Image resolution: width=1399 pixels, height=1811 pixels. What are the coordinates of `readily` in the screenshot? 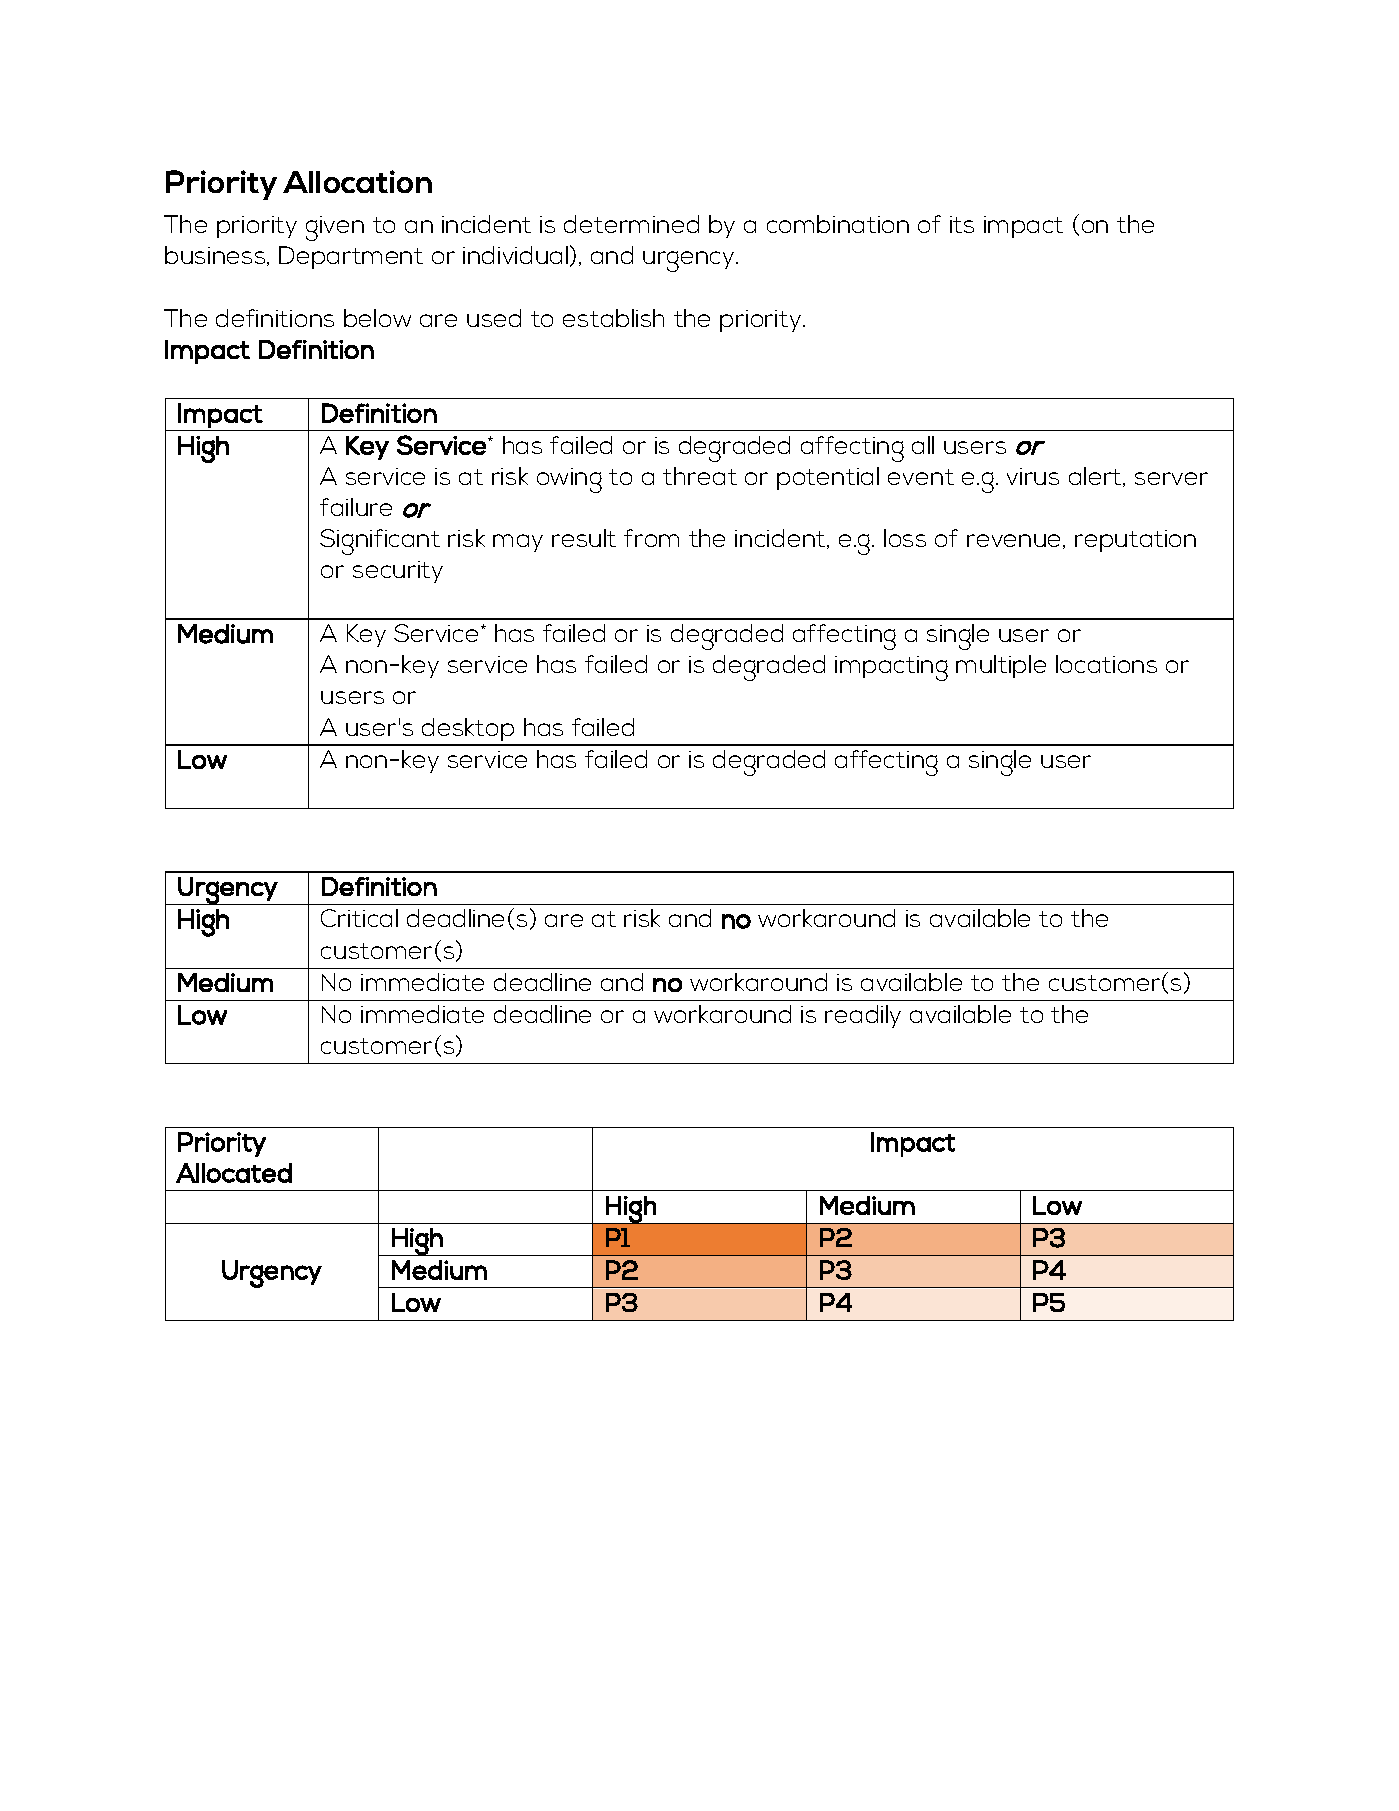 It's located at (863, 1016).
